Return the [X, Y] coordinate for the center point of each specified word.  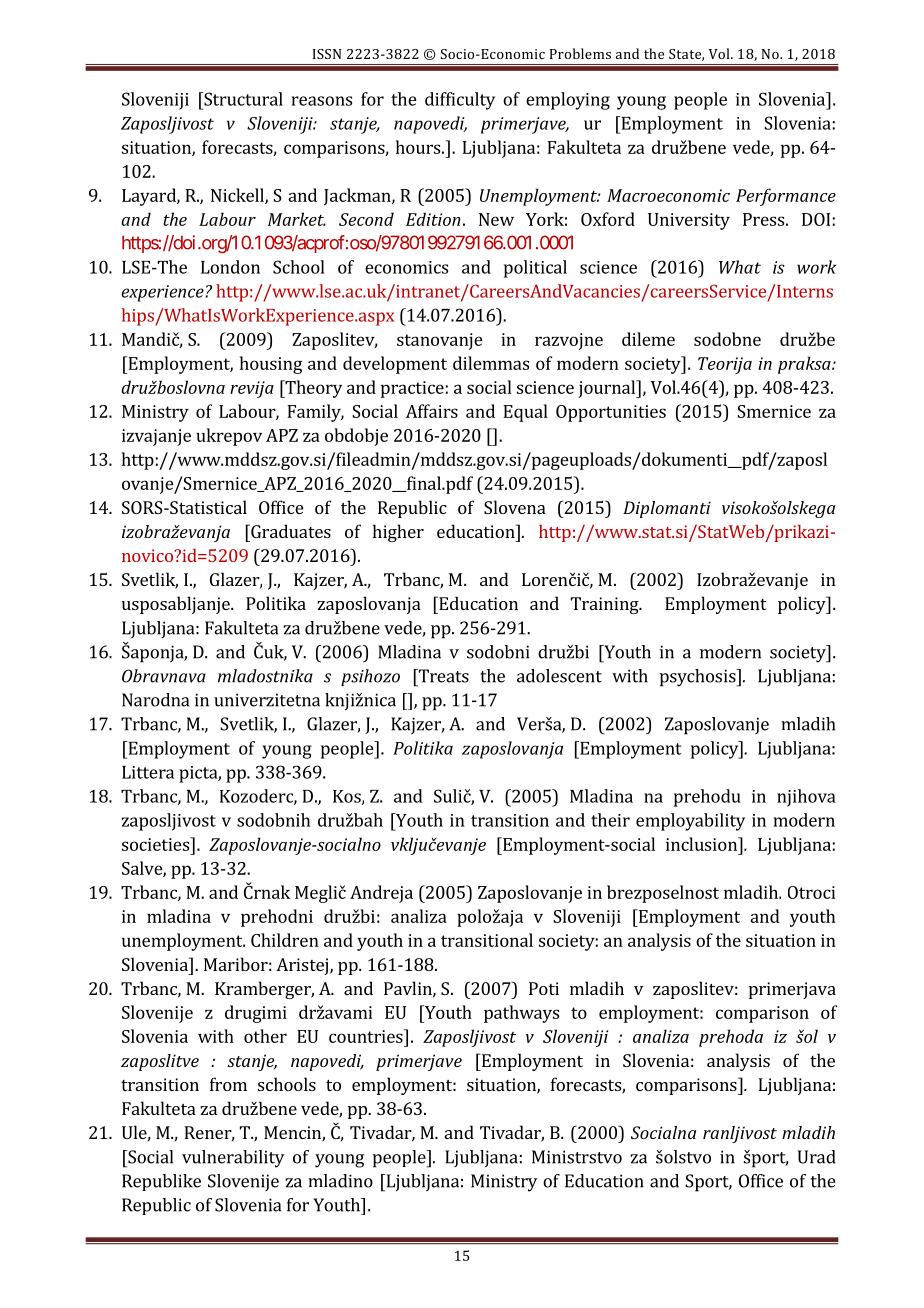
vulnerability [233, 1159]
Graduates [290, 531]
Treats [442, 676]
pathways [521, 1014]
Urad [817, 1157]
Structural [242, 99]
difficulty [460, 101]
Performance [786, 197]
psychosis [699, 678]
